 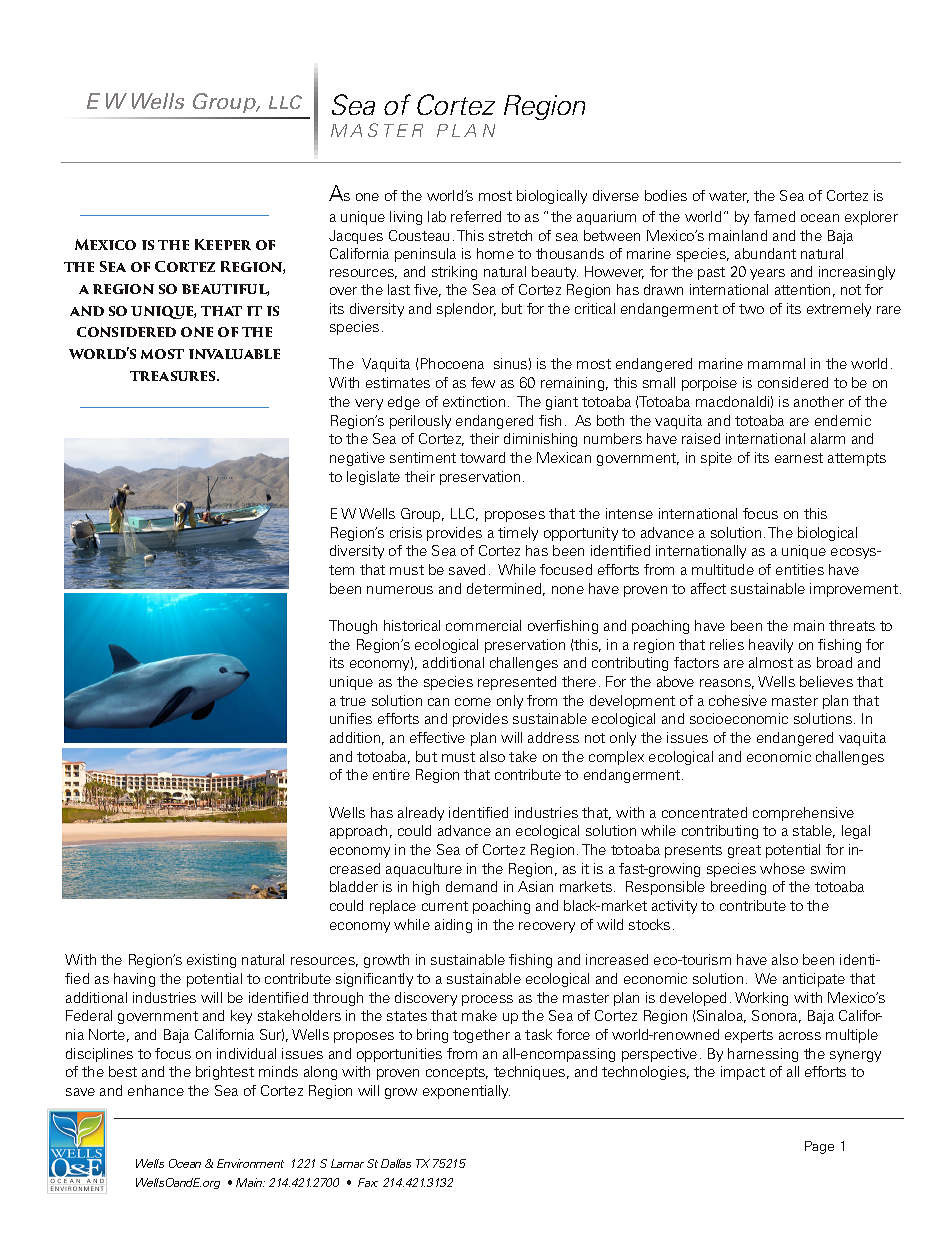 I want to click on existing, so click(x=211, y=961).
